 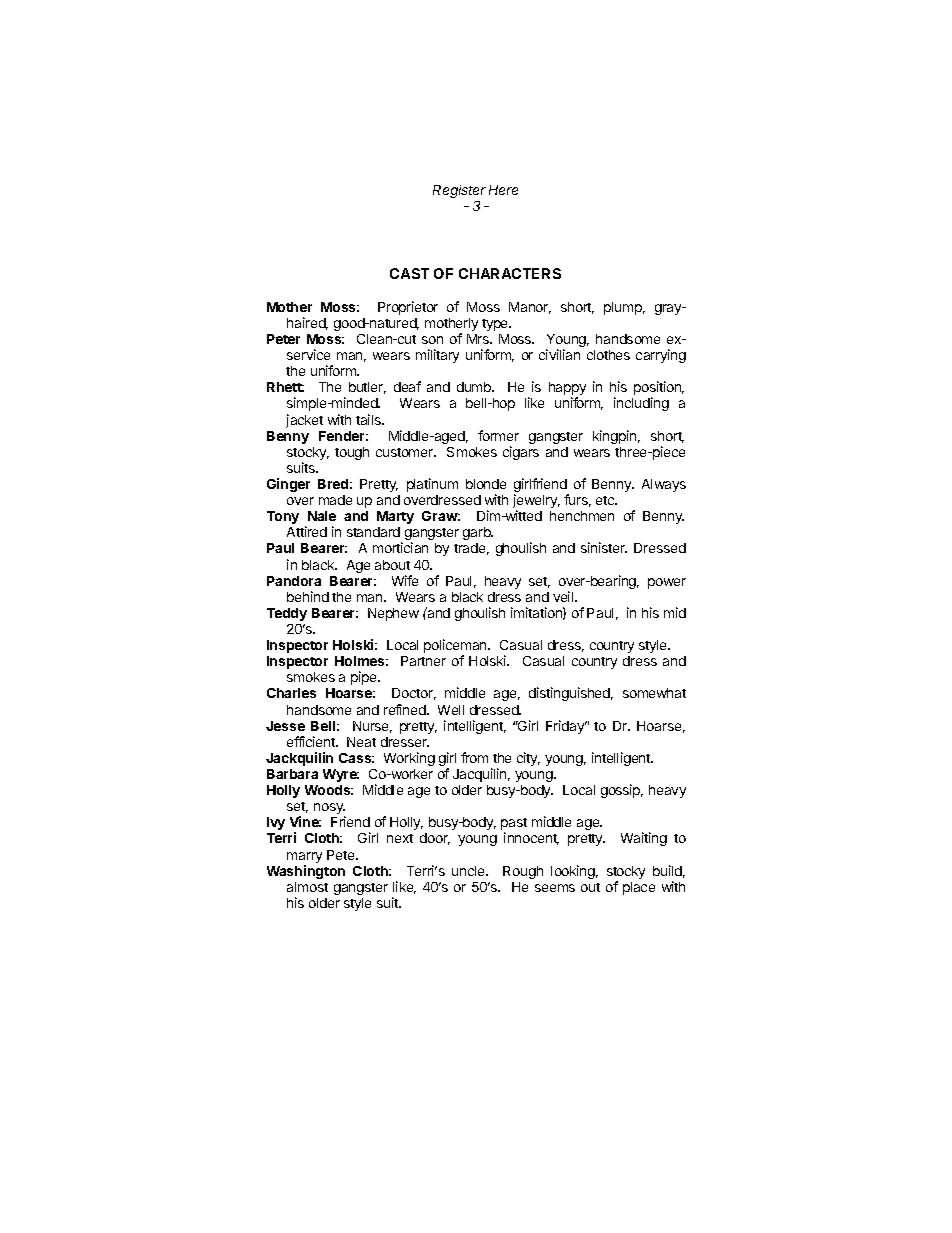 What do you see at coordinates (604, 547) in the screenshot?
I see `sinister` at bounding box center [604, 547].
